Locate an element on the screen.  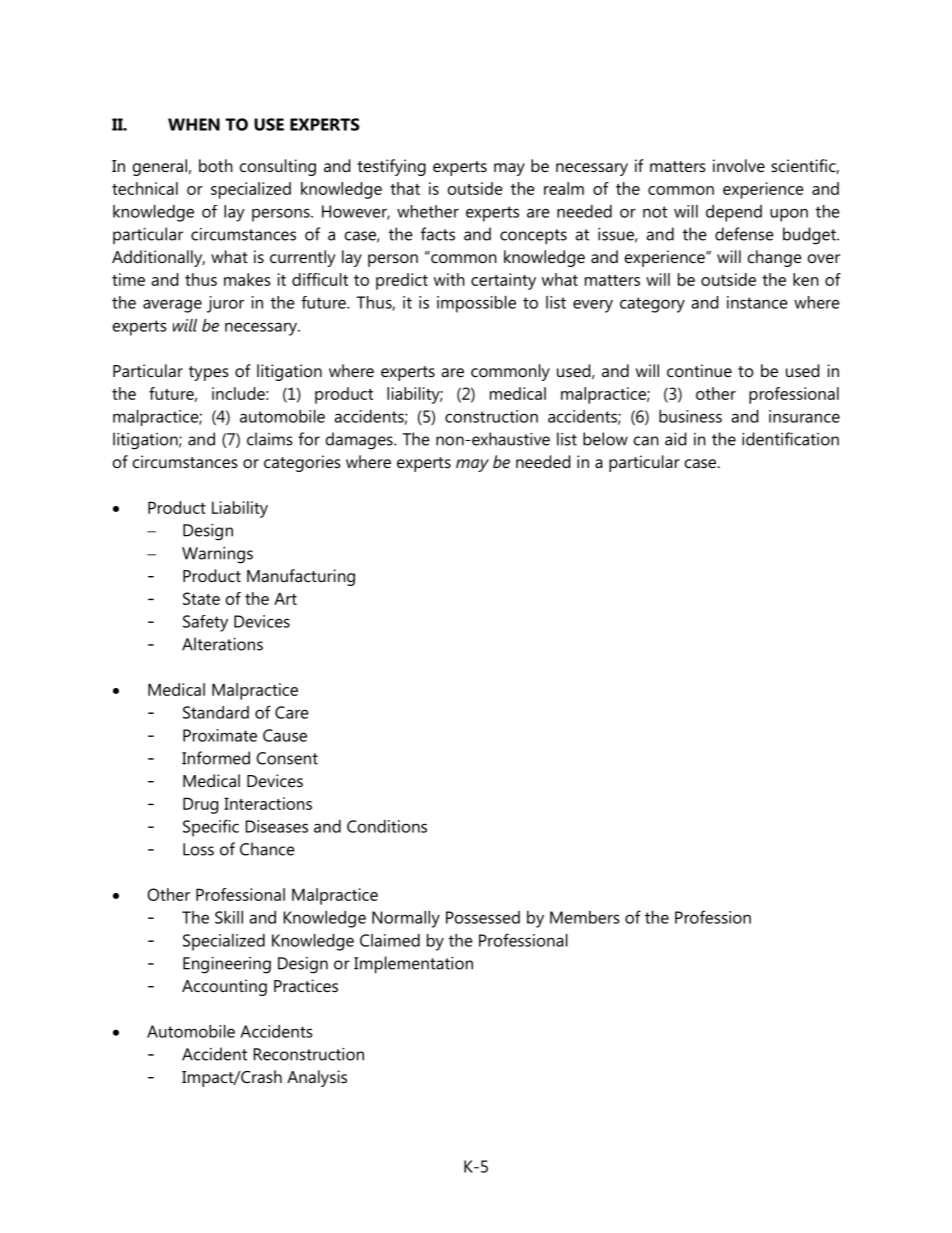
Informed is located at coordinates (216, 758).
